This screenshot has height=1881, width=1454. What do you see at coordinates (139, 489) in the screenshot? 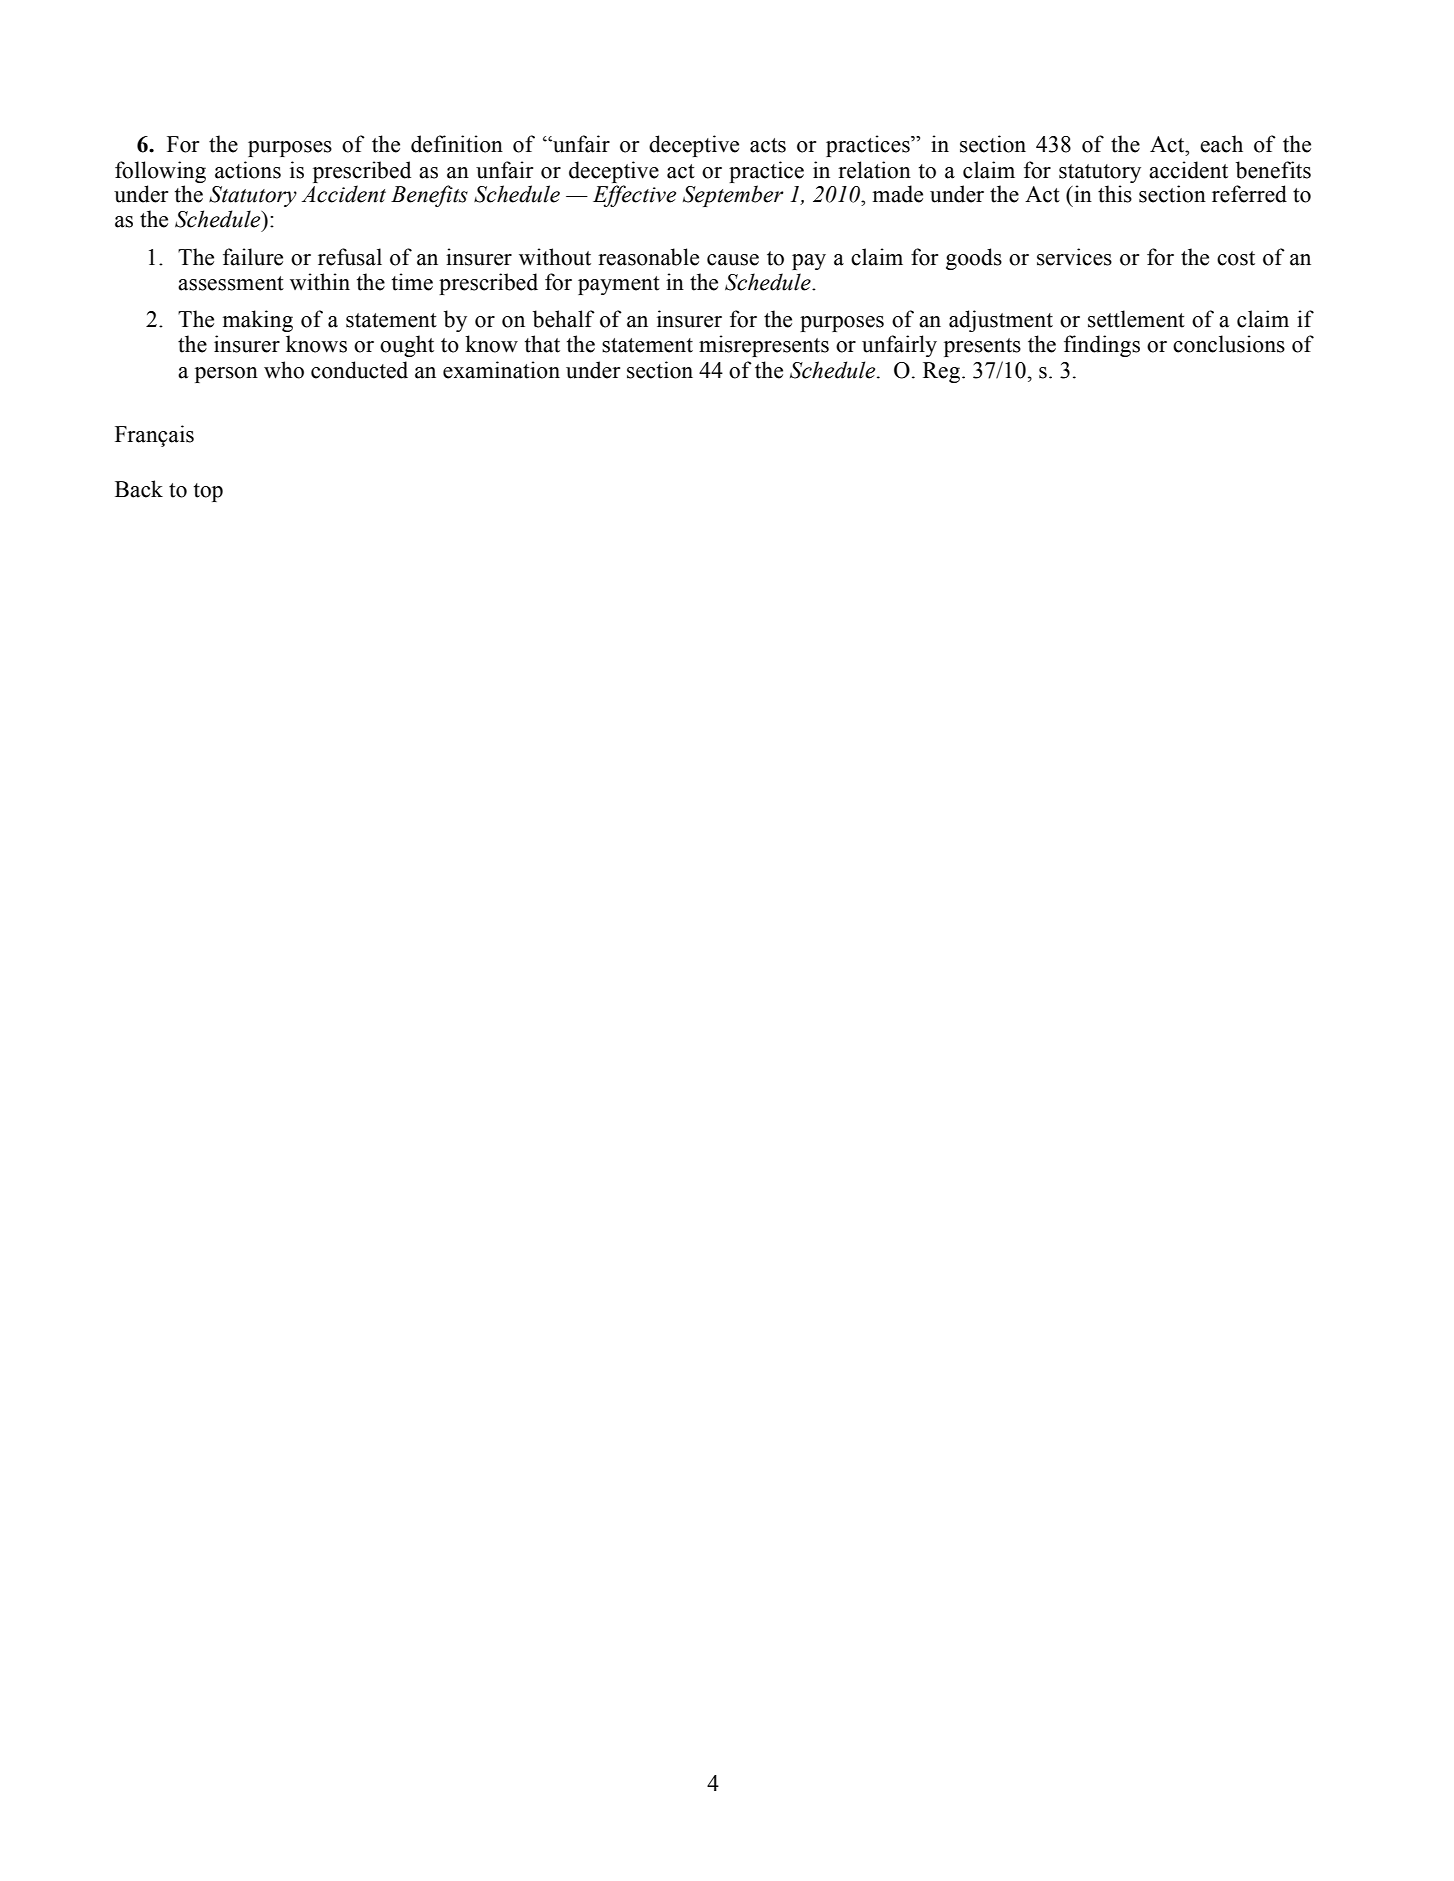
I see `Back` at bounding box center [139, 489].
